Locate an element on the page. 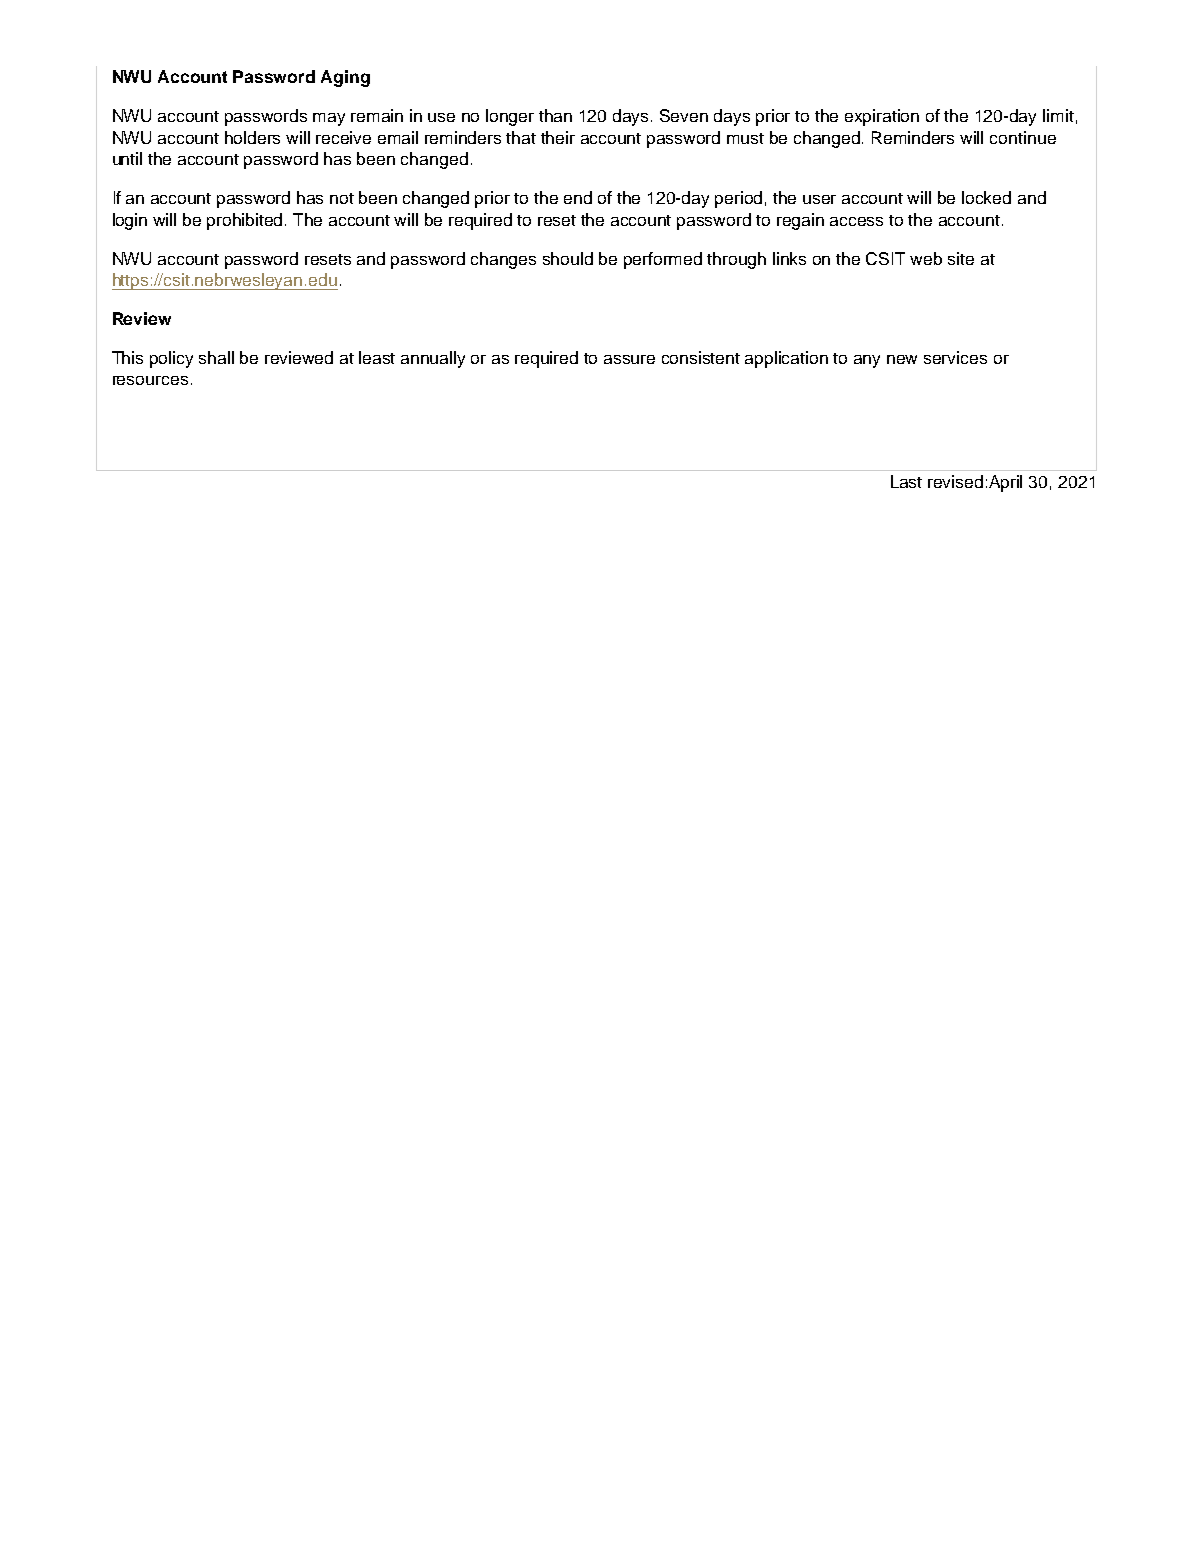 This document has height=1544, width=1193. assure is located at coordinates (629, 359).
